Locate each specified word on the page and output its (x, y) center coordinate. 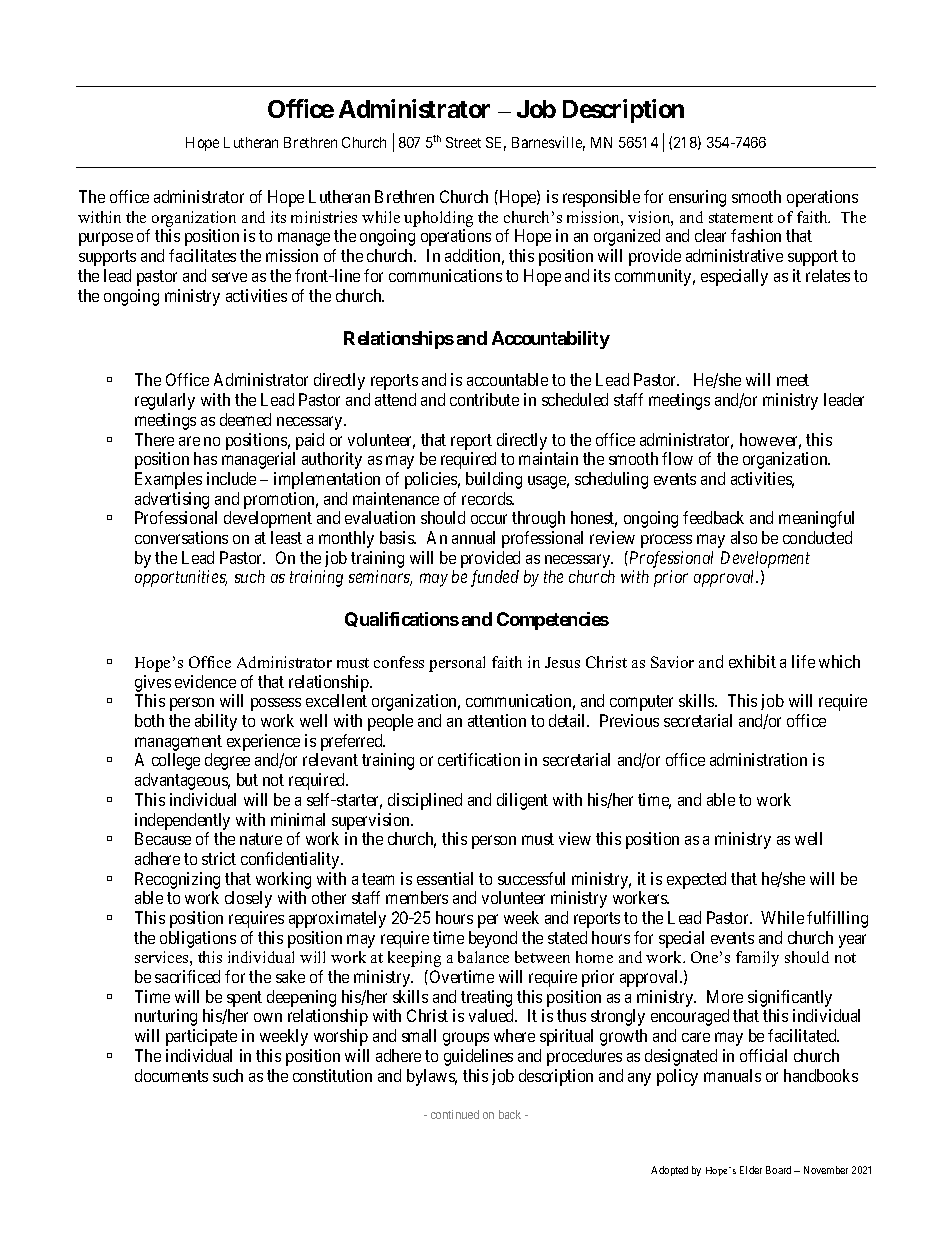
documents (171, 1075)
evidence (205, 681)
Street (463, 142)
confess (399, 662)
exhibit (752, 661)
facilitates (202, 255)
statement (741, 218)
